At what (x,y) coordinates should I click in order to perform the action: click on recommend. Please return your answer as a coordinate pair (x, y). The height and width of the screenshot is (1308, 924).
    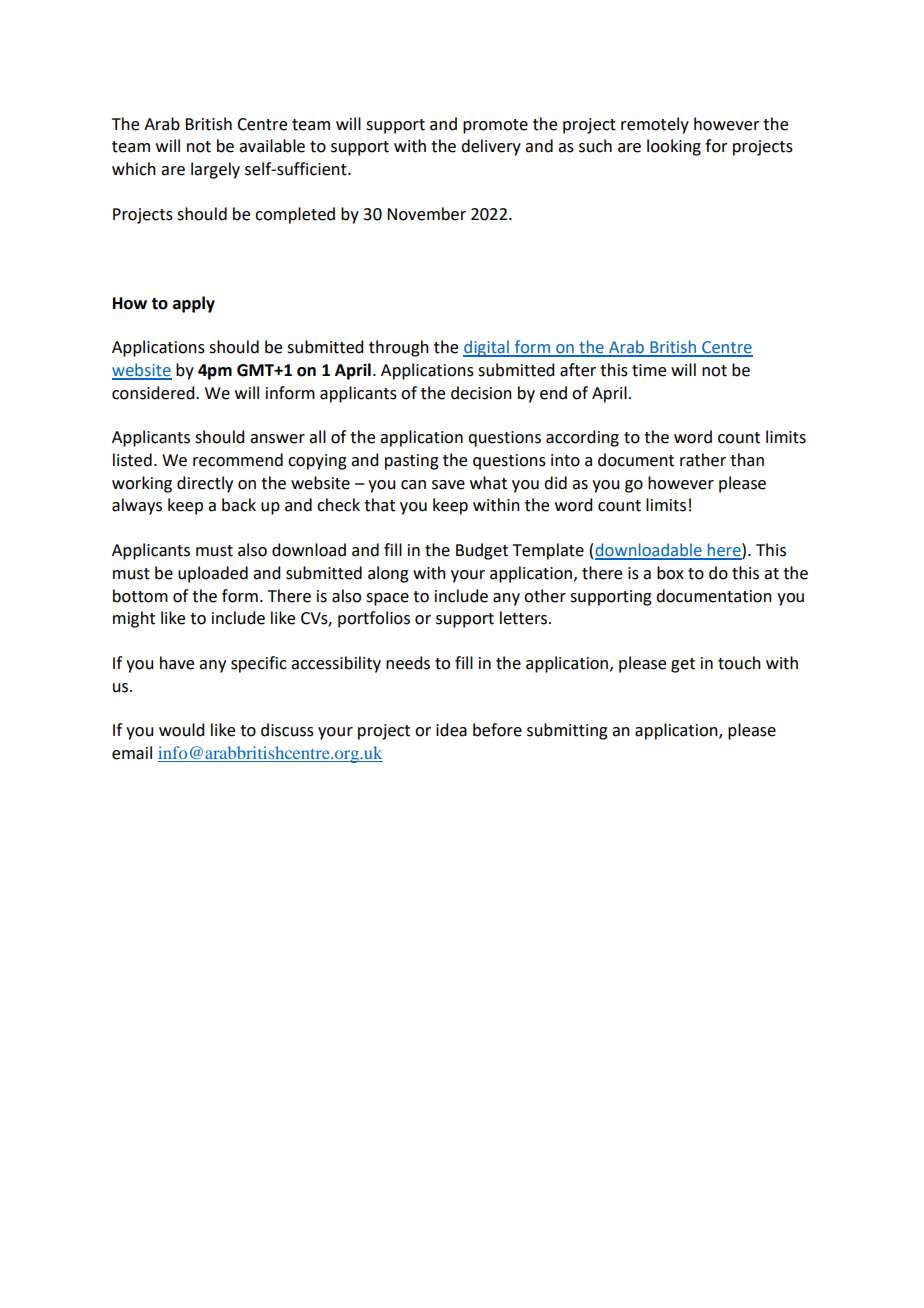
    Looking at the image, I should click on (238, 460).
